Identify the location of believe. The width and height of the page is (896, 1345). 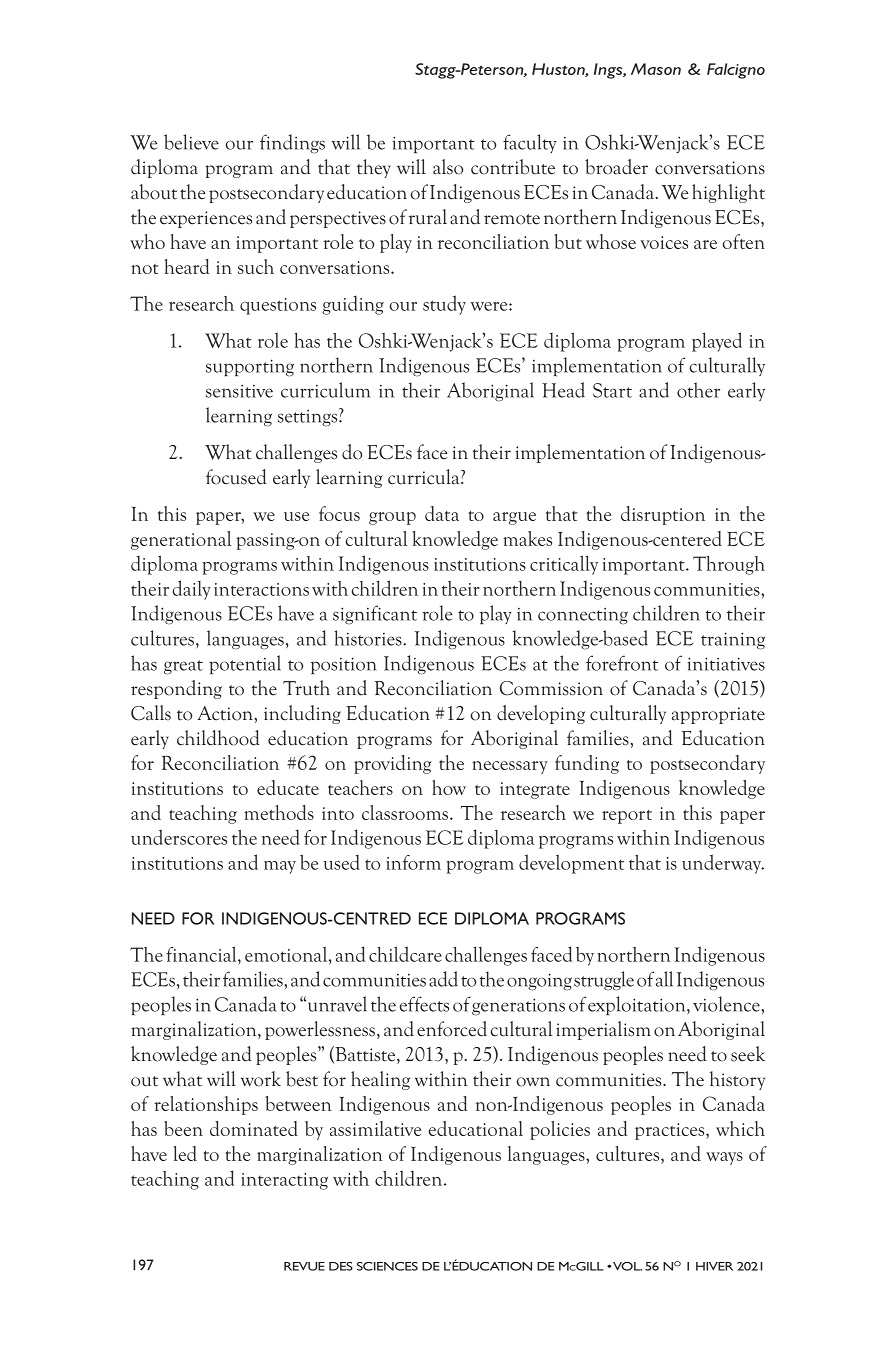
(191, 142).
